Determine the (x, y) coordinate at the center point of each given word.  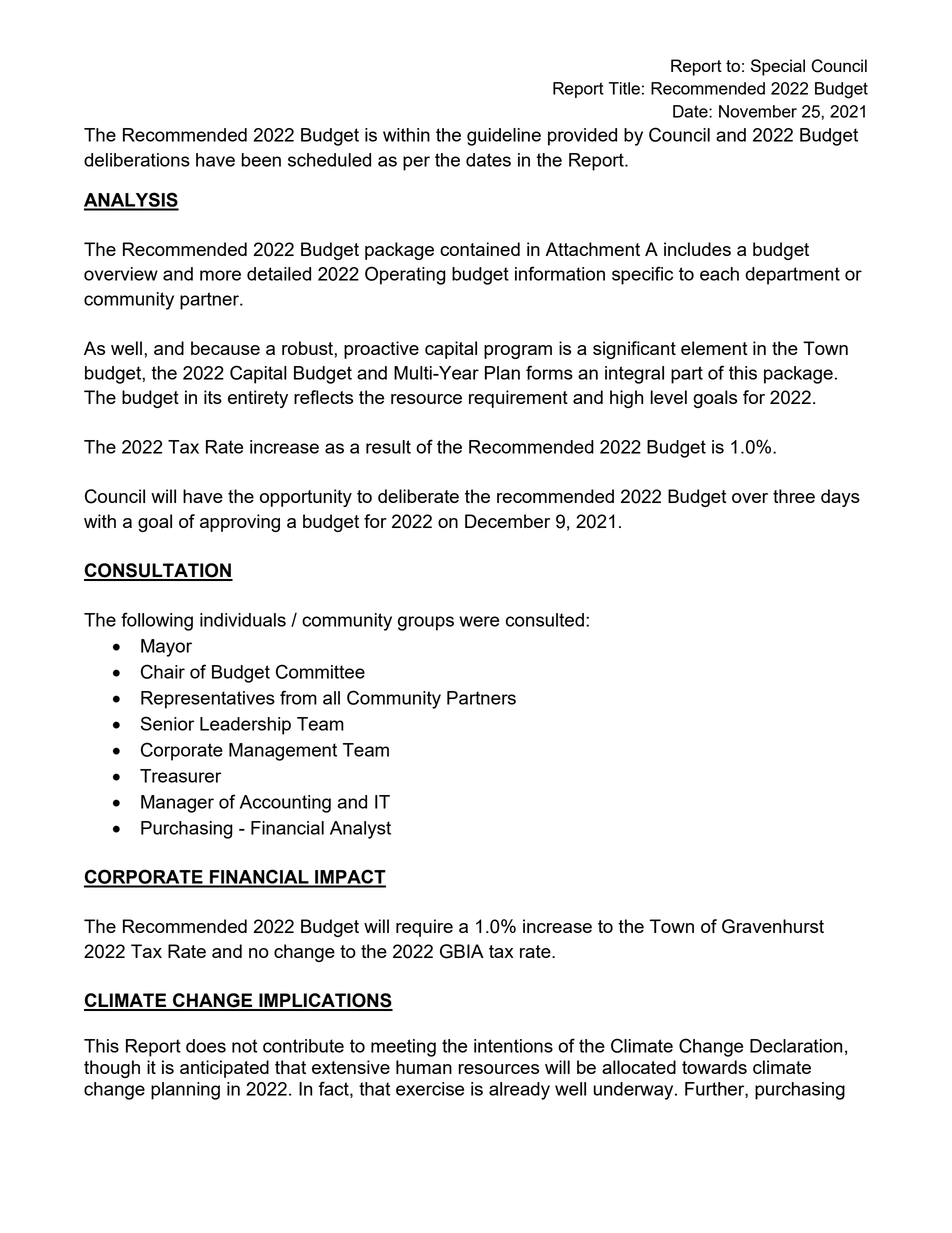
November (758, 111)
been (261, 160)
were (479, 621)
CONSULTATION (158, 571)
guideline (504, 137)
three (794, 496)
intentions (513, 1046)
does (206, 1046)
